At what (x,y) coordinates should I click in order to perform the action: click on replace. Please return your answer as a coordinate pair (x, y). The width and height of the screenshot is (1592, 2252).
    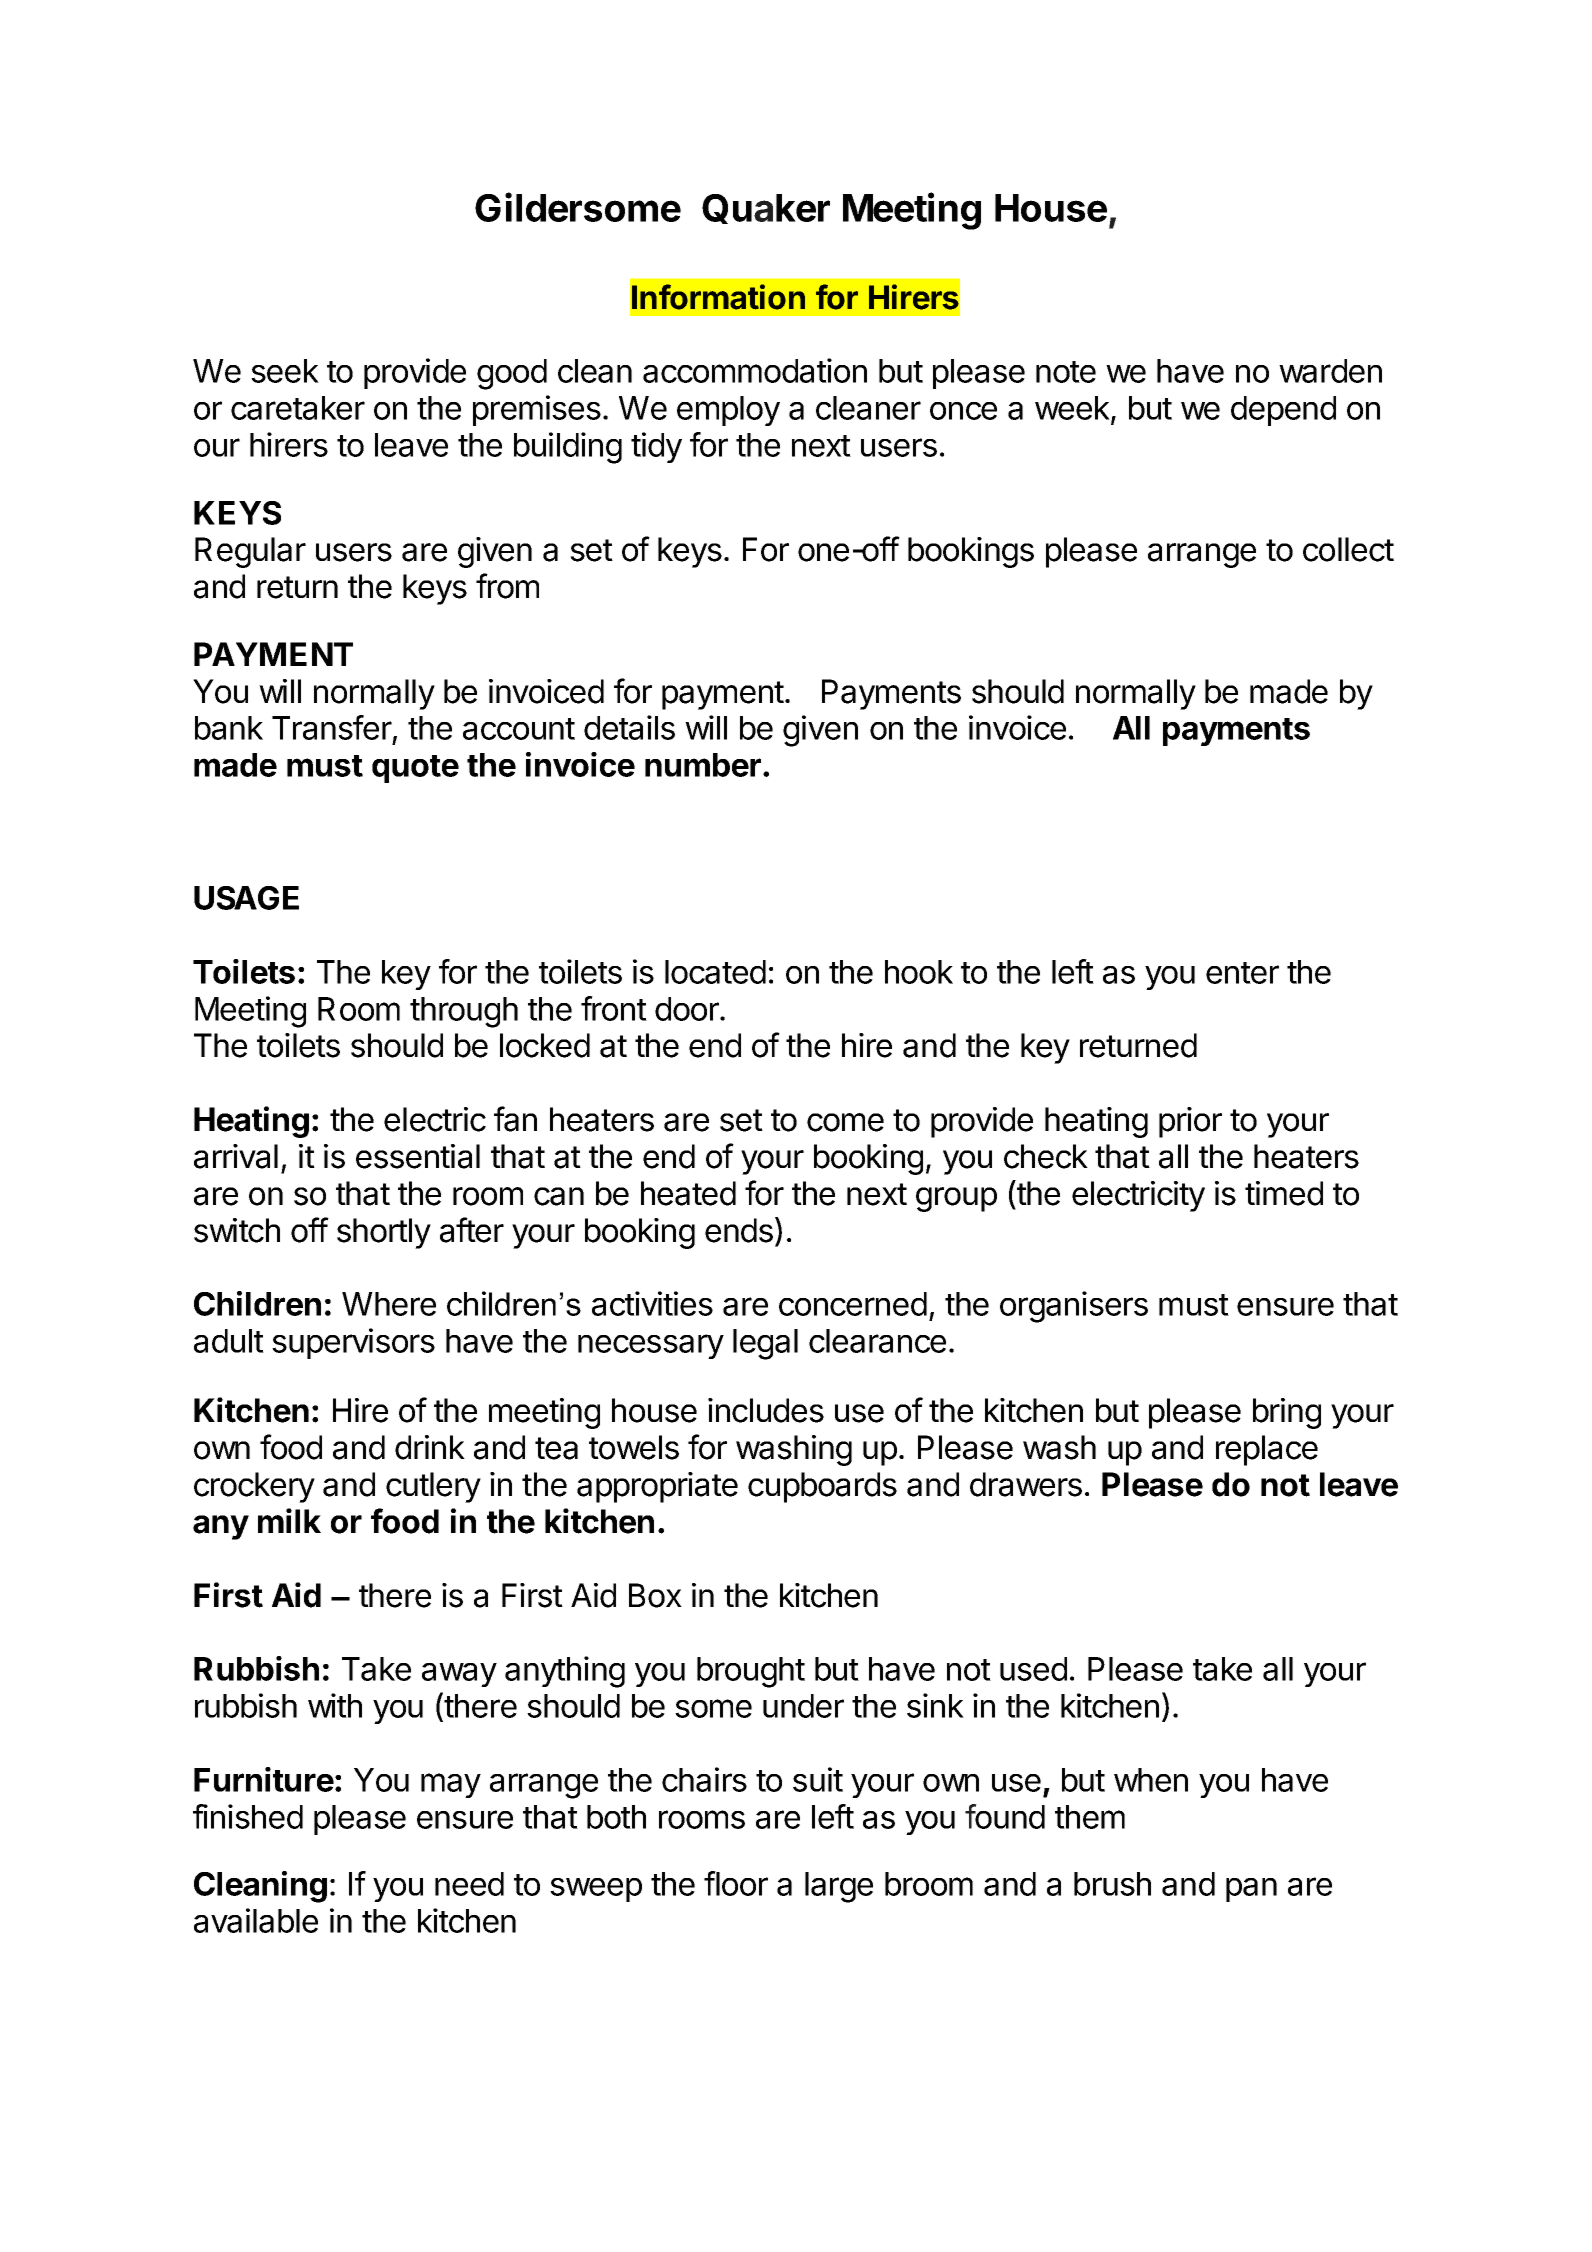
    Looking at the image, I should click on (1267, 1450).
